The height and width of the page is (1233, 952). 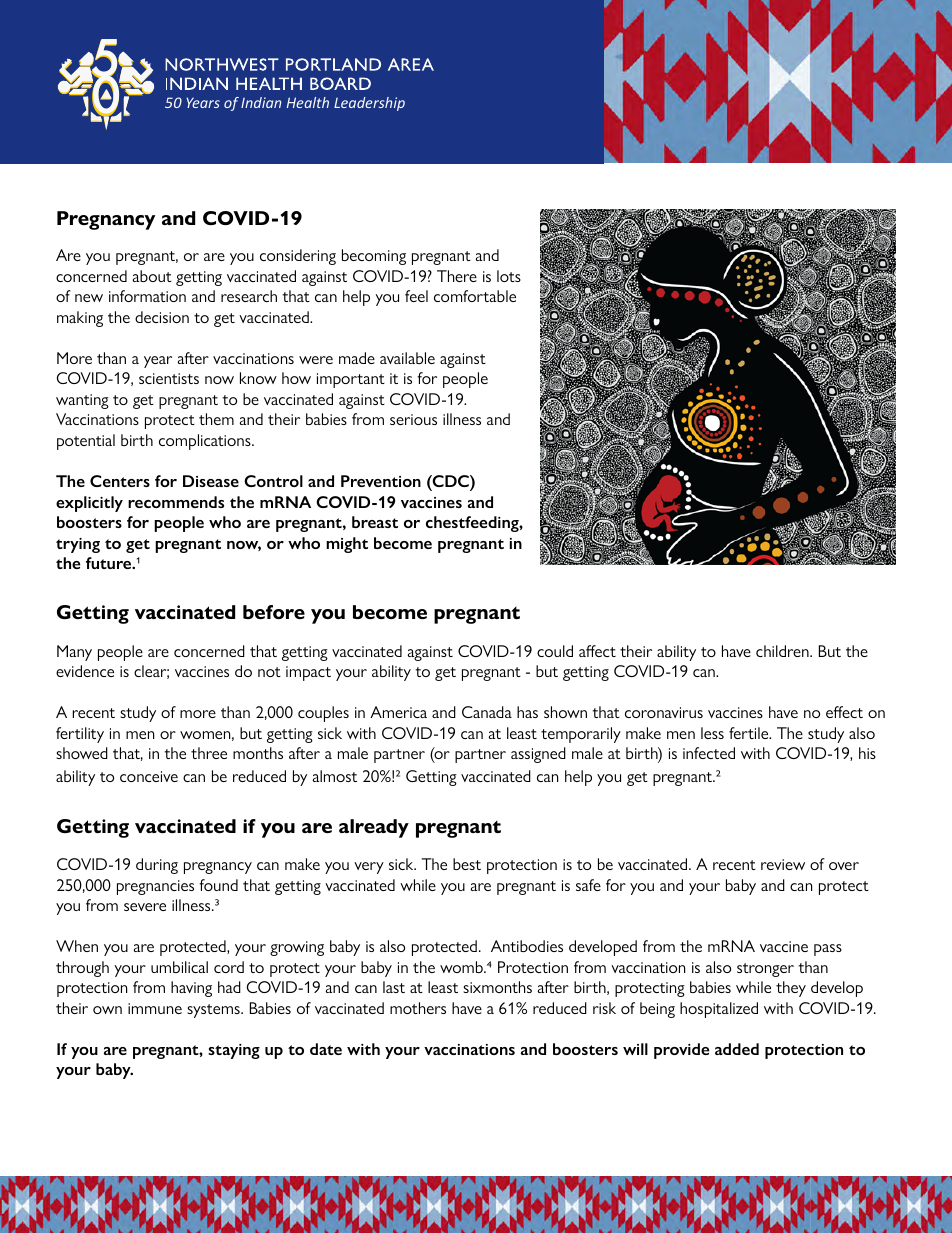 I want to click on Indian, so click(x=261, y=102).
